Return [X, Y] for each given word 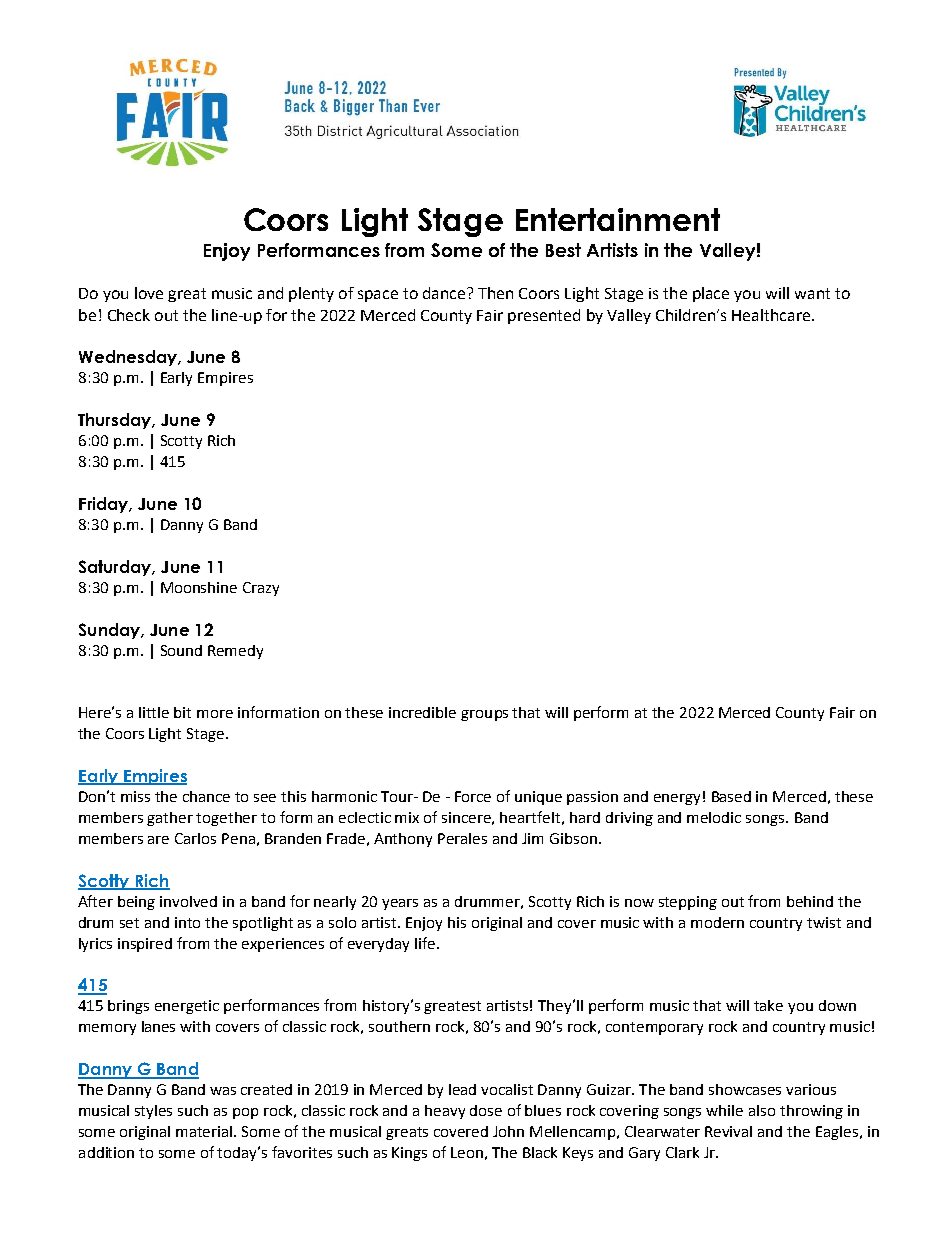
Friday [105, 505]
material [205, 1131]
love [149, 293]
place [711, 294]
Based [731, 796]
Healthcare [772, 315]
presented [544, 316]
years [400, 904]
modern [717, 922]
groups [484, 715]
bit [182, 712]
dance [445, 293]
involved [188, 901]
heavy [445, 1112]
